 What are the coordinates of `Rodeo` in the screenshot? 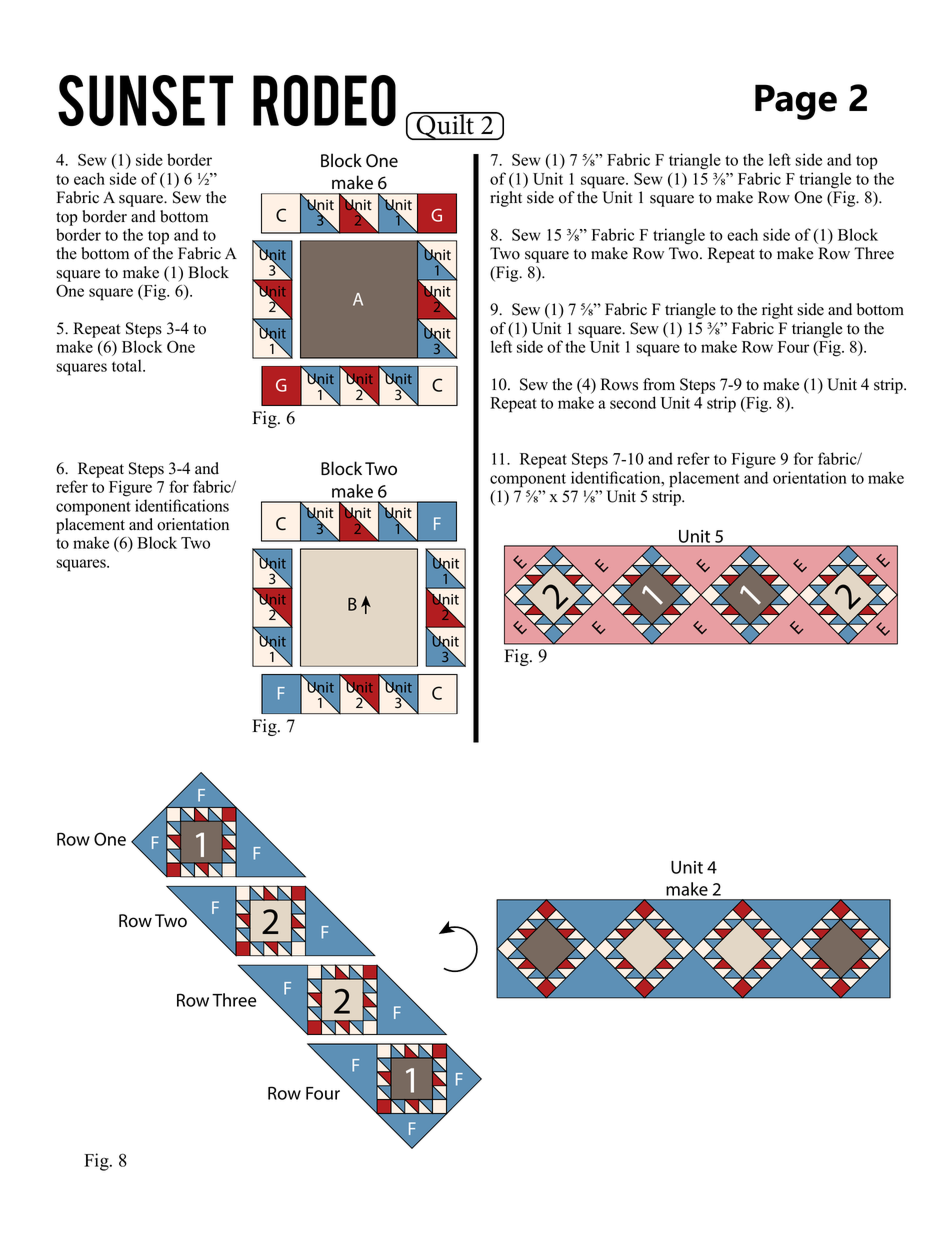 It's located at (324, 100).
